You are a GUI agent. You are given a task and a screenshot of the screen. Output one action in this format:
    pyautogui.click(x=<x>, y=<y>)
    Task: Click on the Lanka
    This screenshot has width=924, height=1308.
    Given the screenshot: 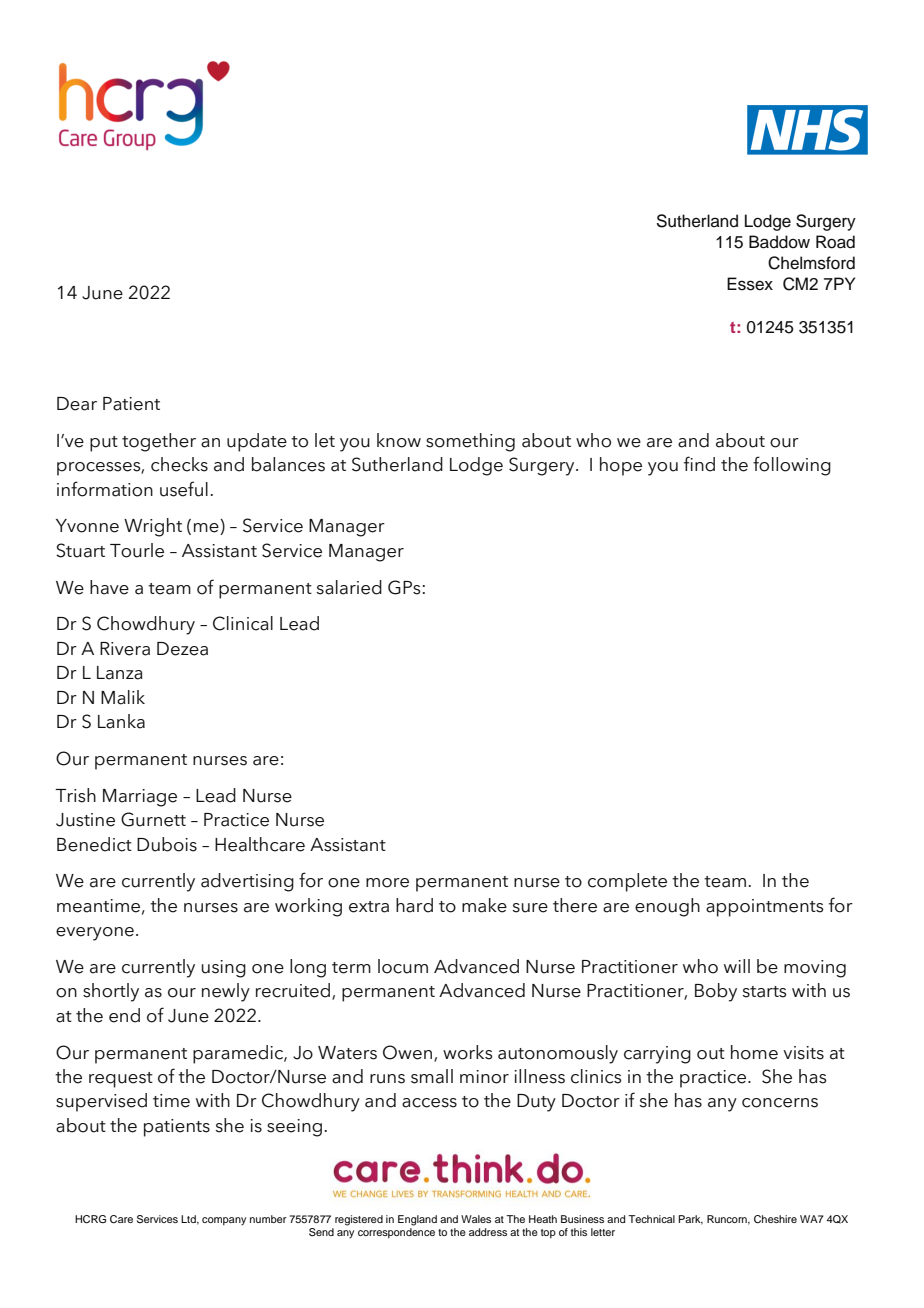 What is the action you would take?
    pyautogui.click(x=121, y=721)
